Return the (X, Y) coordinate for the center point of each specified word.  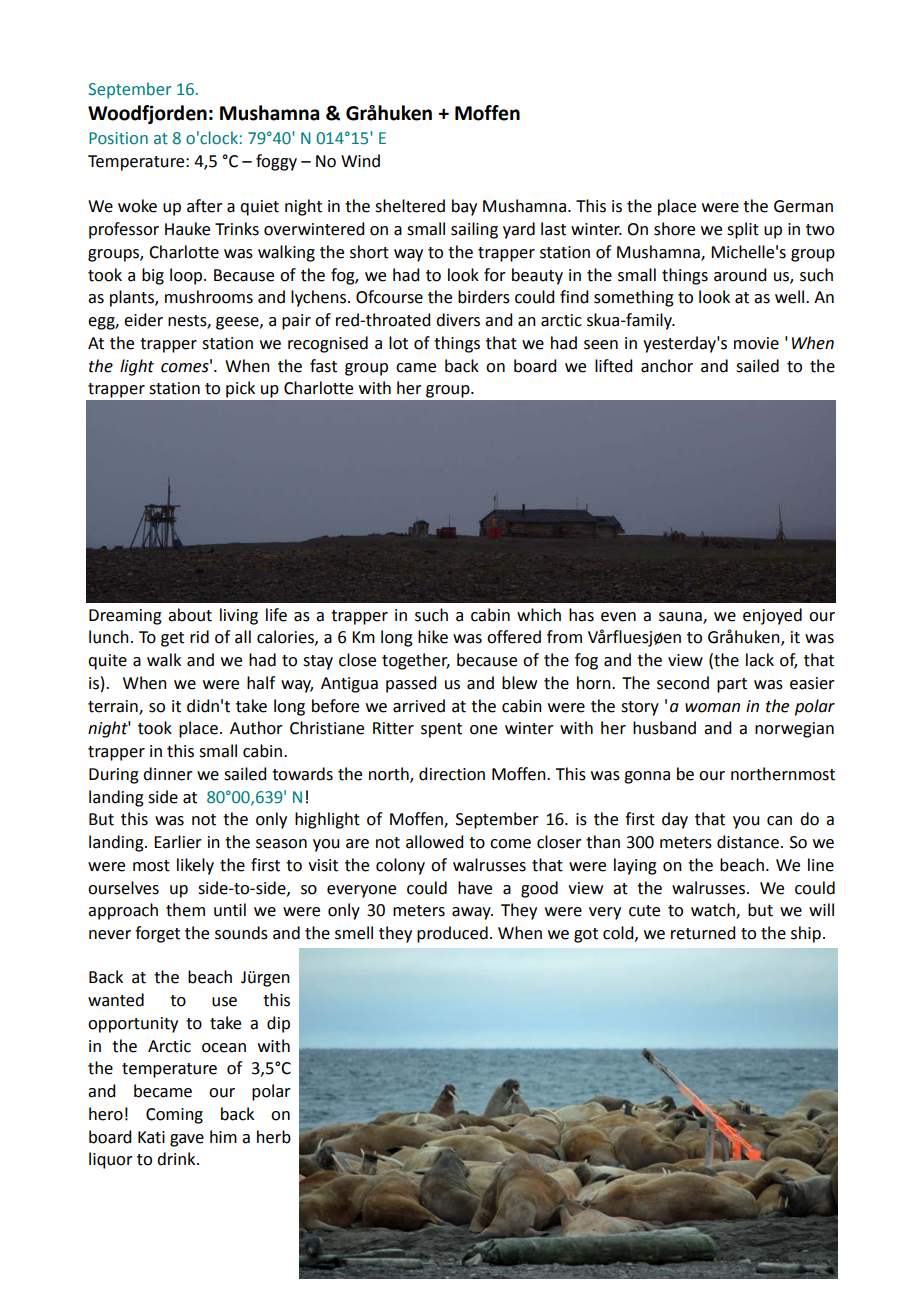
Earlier (178, 842)
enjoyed (772, 616)
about (190, 615)
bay (464, 207)
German (803, 206)
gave (187, 1140)
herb (274, 1137)
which (539, 615)
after (205, 206)
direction (452, 774)
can (779, 821)
